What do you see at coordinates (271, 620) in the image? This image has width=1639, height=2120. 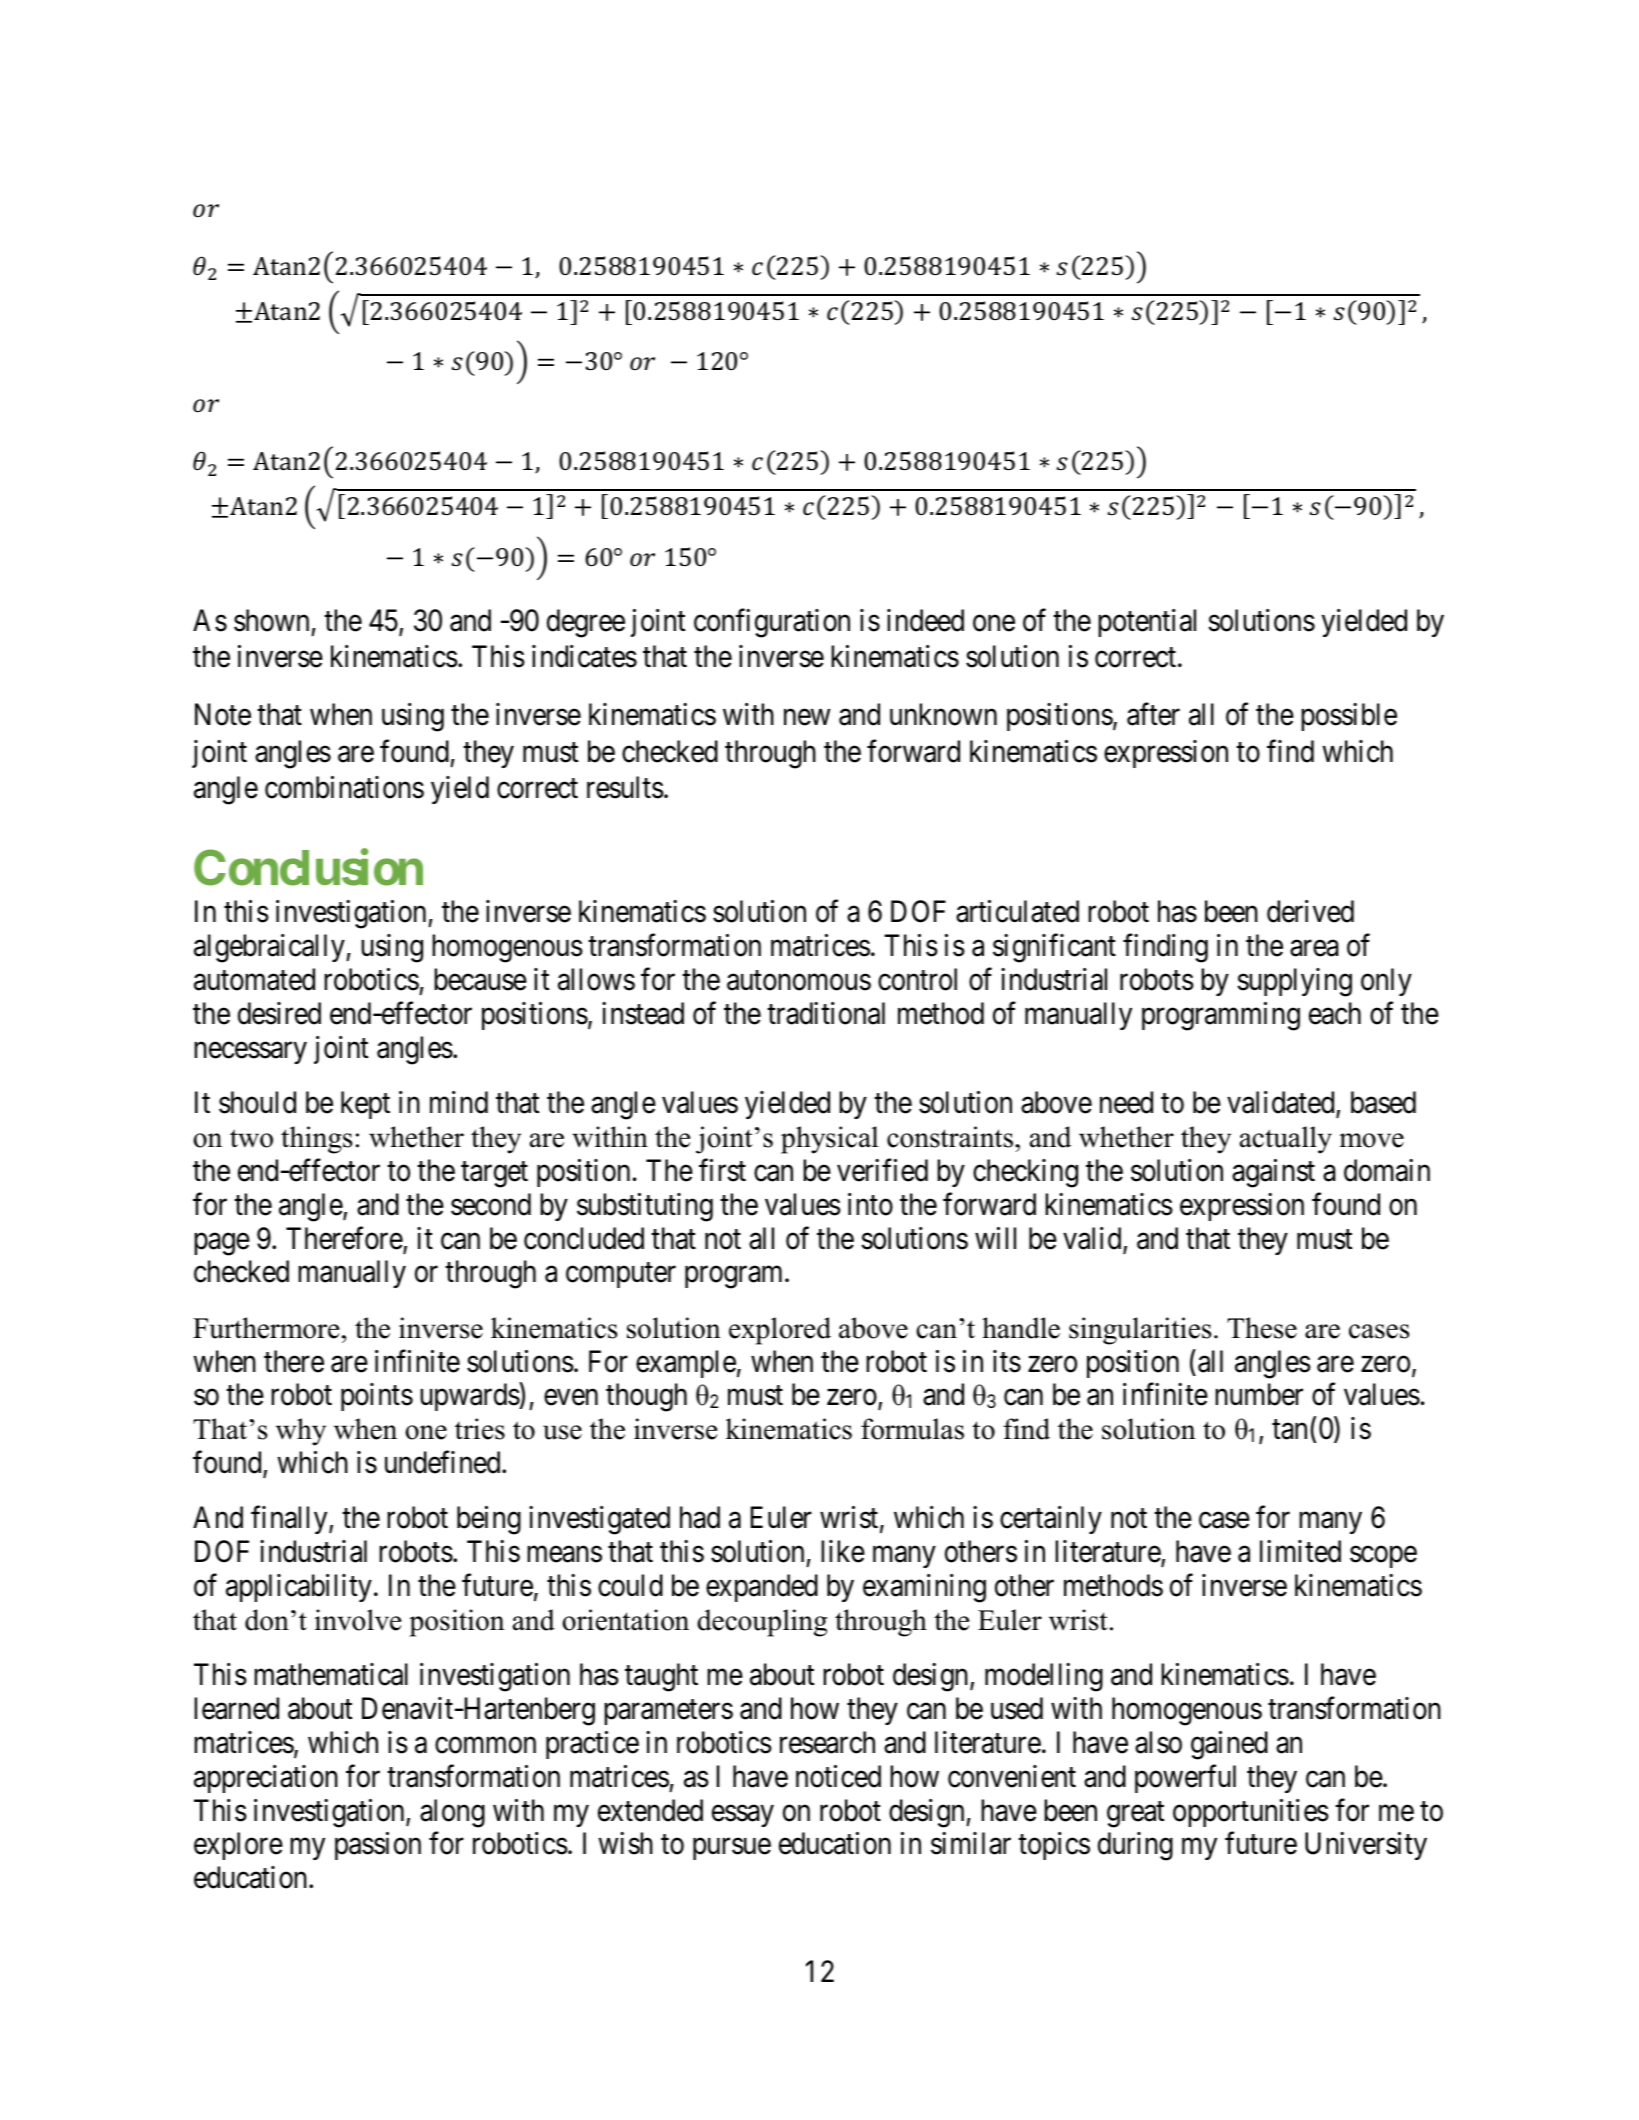 I see `shown` at bounding box center [271, 620].
